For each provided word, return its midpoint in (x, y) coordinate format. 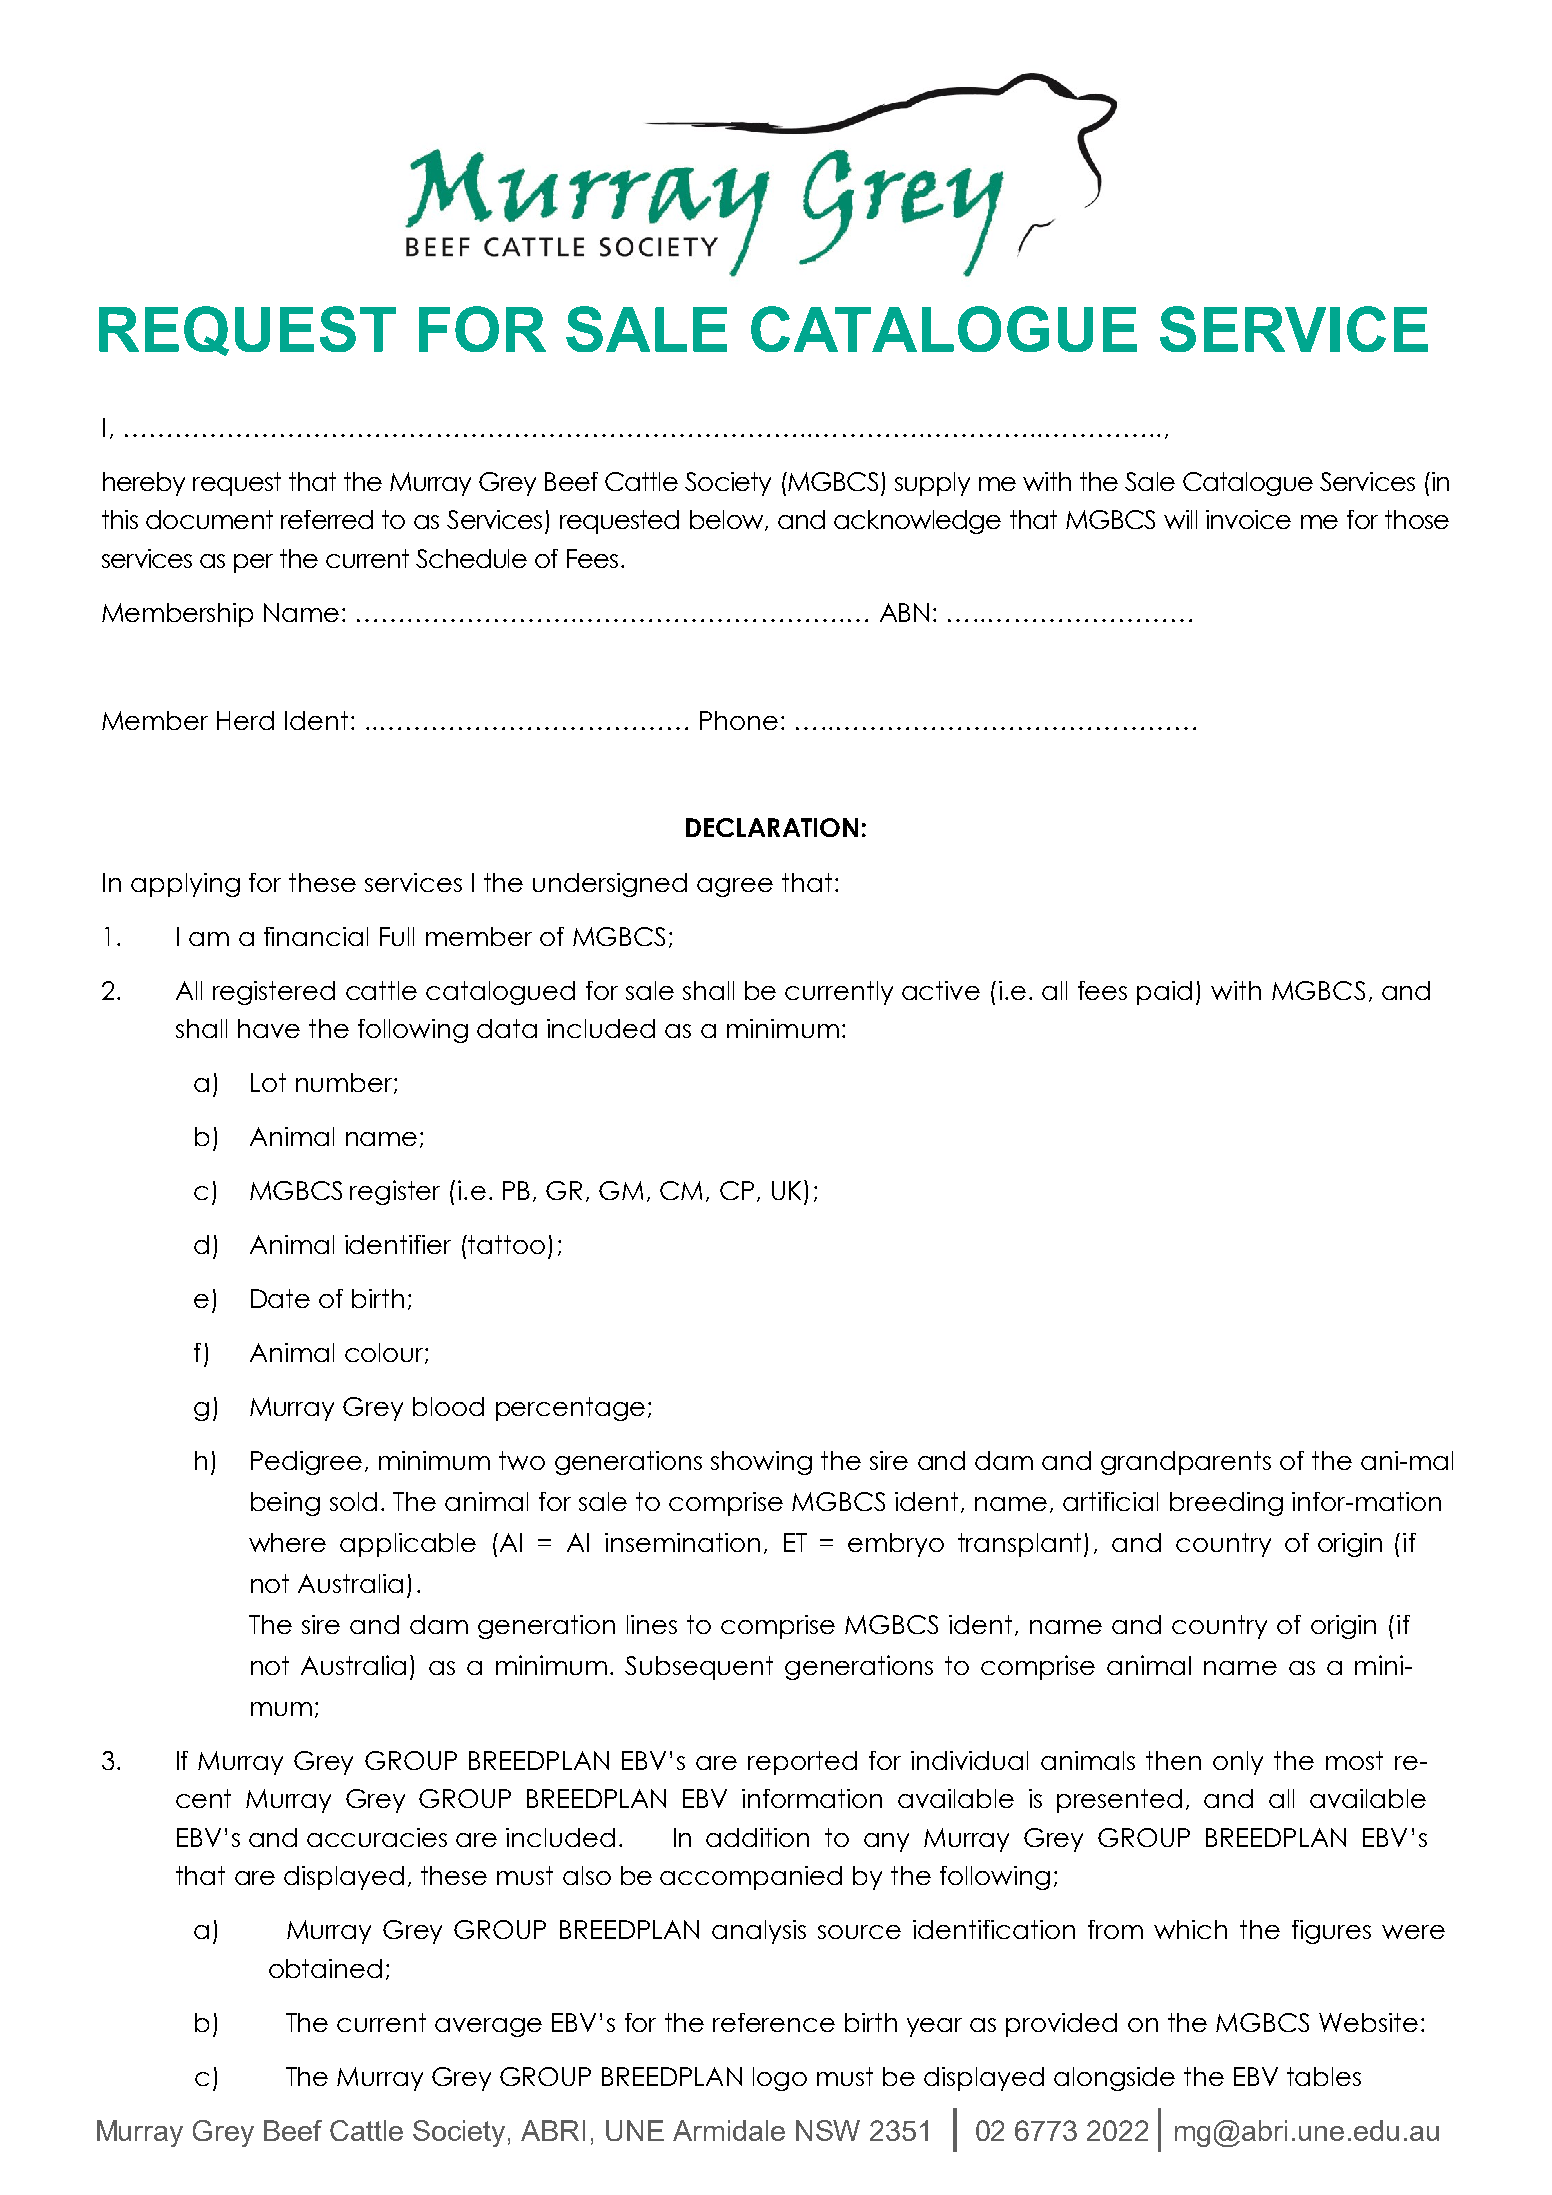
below (728, 520)
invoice (1248, 519)
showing (761, 1463)
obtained (325, 1968)
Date (280, 1298)
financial (316, 936)
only (1238, 1763)
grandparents (1186, 1463)
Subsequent (699, 1668)
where (287, 1542)
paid (1164, 993)
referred (327, 519)
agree (735, 887)
